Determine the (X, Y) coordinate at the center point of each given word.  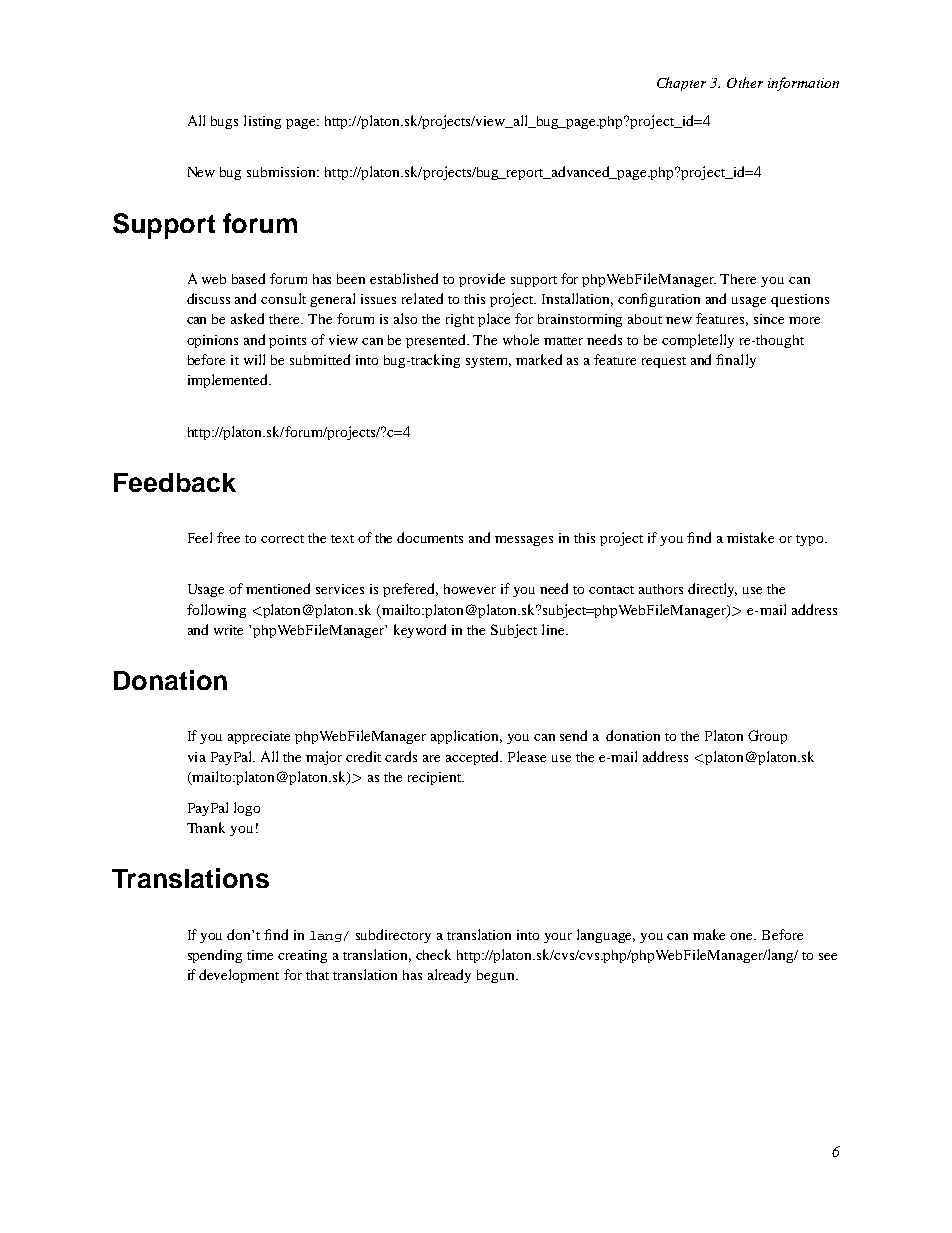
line (554, 629)
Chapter (681, 84)
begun (497, 976)
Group (767, 737)
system (488, 362)
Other (745, 82)
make (709, 934)
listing (262, 122)
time (260, 955)
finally (736, 361)
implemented (229, 381)
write (228, 630)
